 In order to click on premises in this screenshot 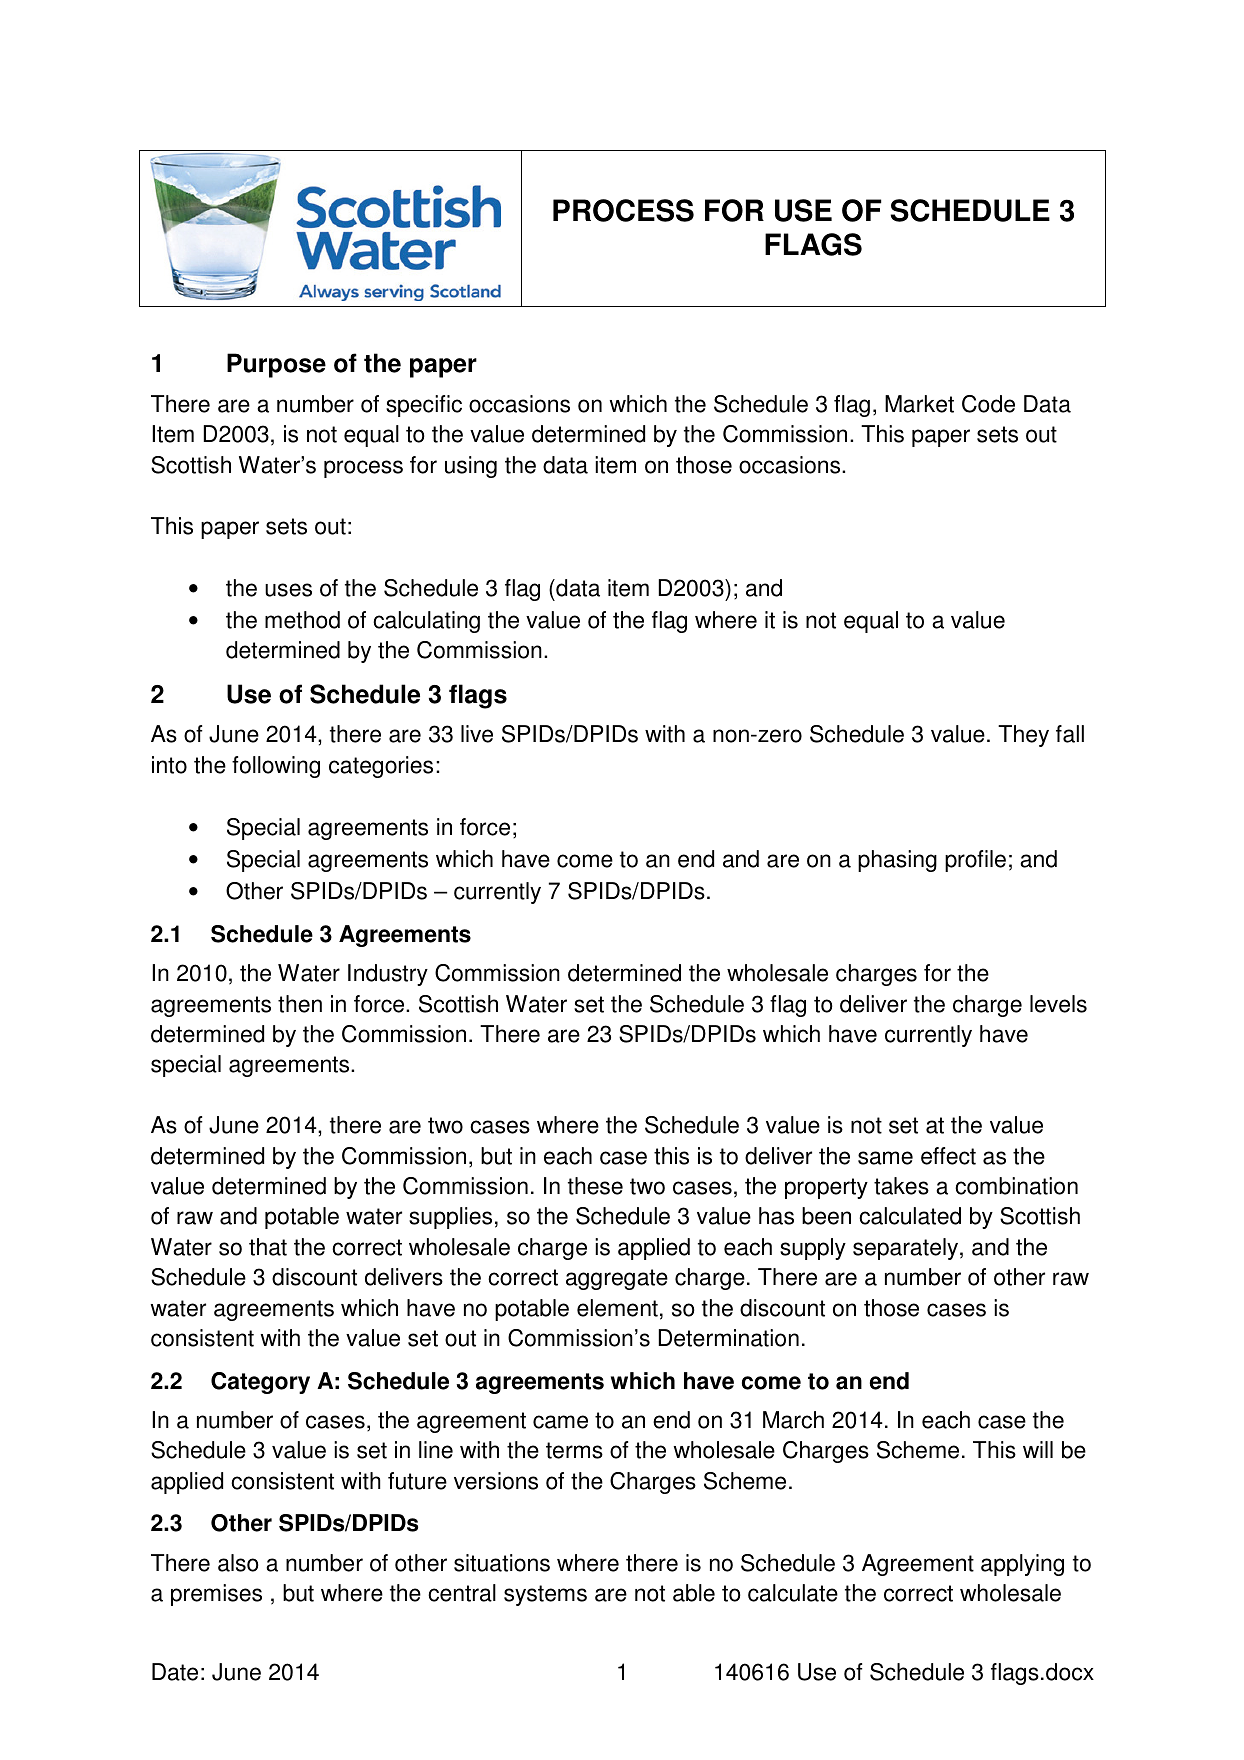, I will do `click(216, 1595)`.
